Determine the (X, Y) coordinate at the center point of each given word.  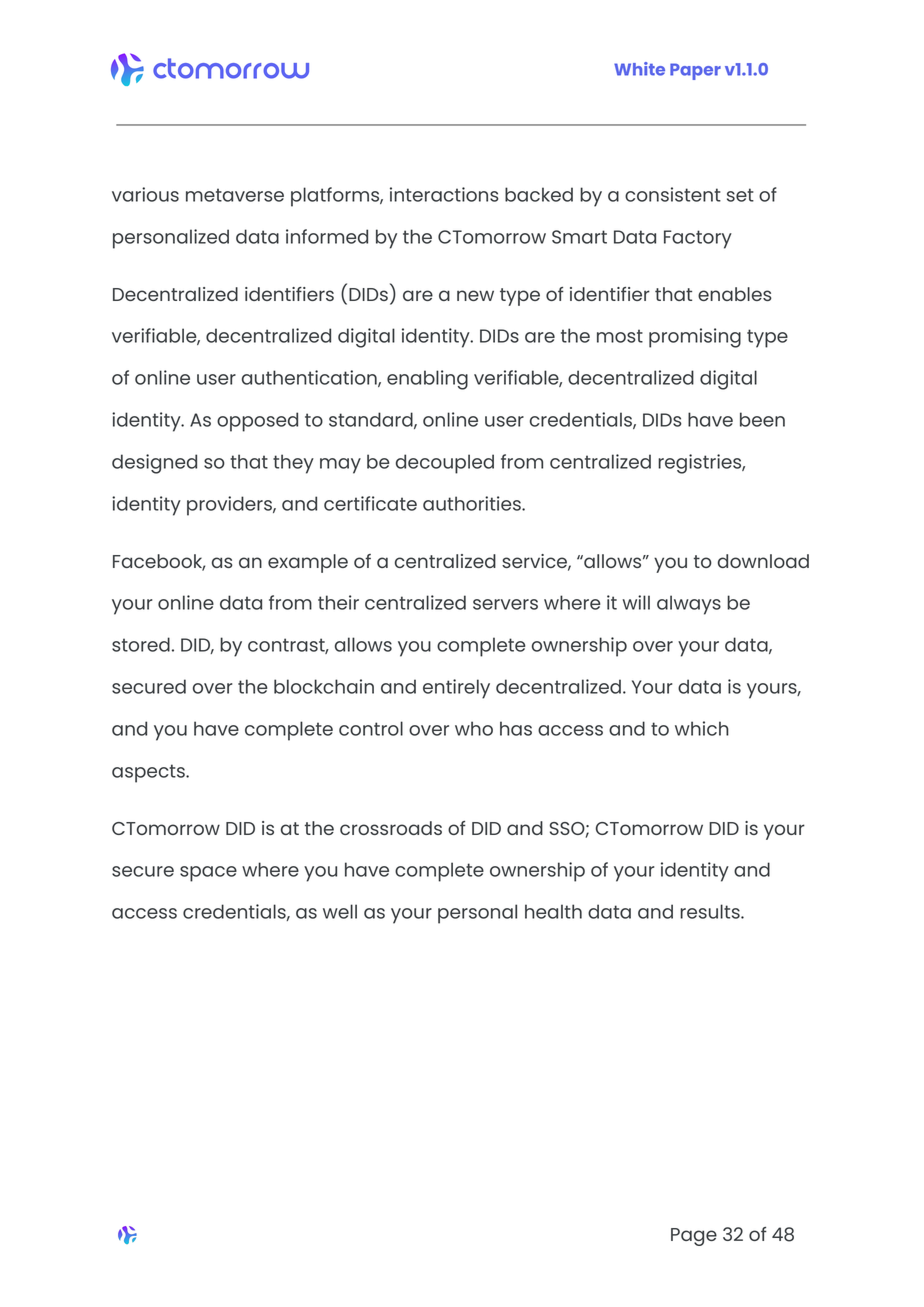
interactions (444, 194)
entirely (456, 689)
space (208, 874)
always (689, 605)
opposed (257, 422)
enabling (427, 380)
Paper (695, 71)
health (553, 911)
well (340, 911)
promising (695, 338)
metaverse (235, 195)
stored (141, 644)
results (711, 911)
